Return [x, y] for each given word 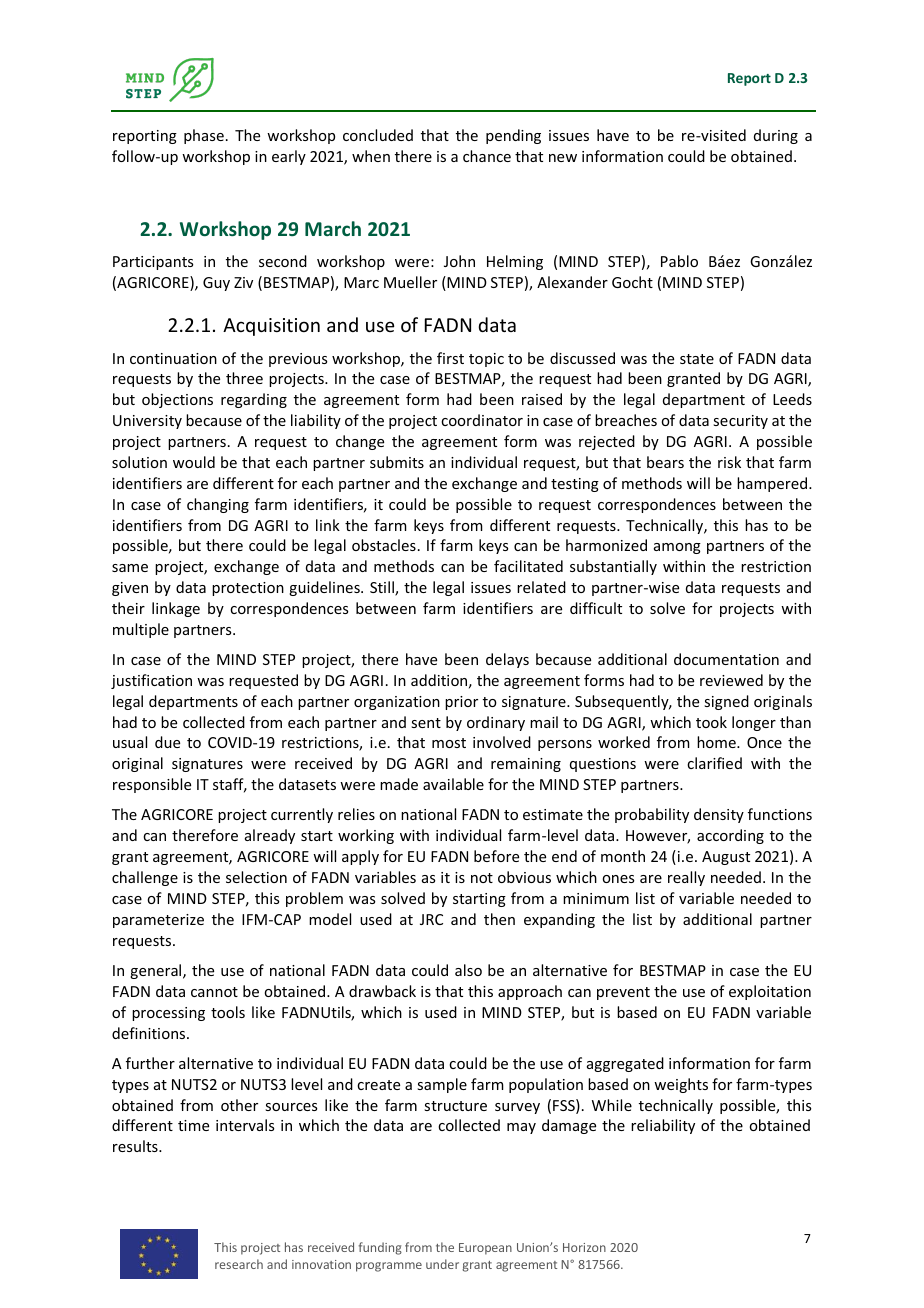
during [776, 136]
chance [487, 156]
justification [151, 681]
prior [461, 703]
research [239, 1264]
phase [204, 136]
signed [726, 702]
